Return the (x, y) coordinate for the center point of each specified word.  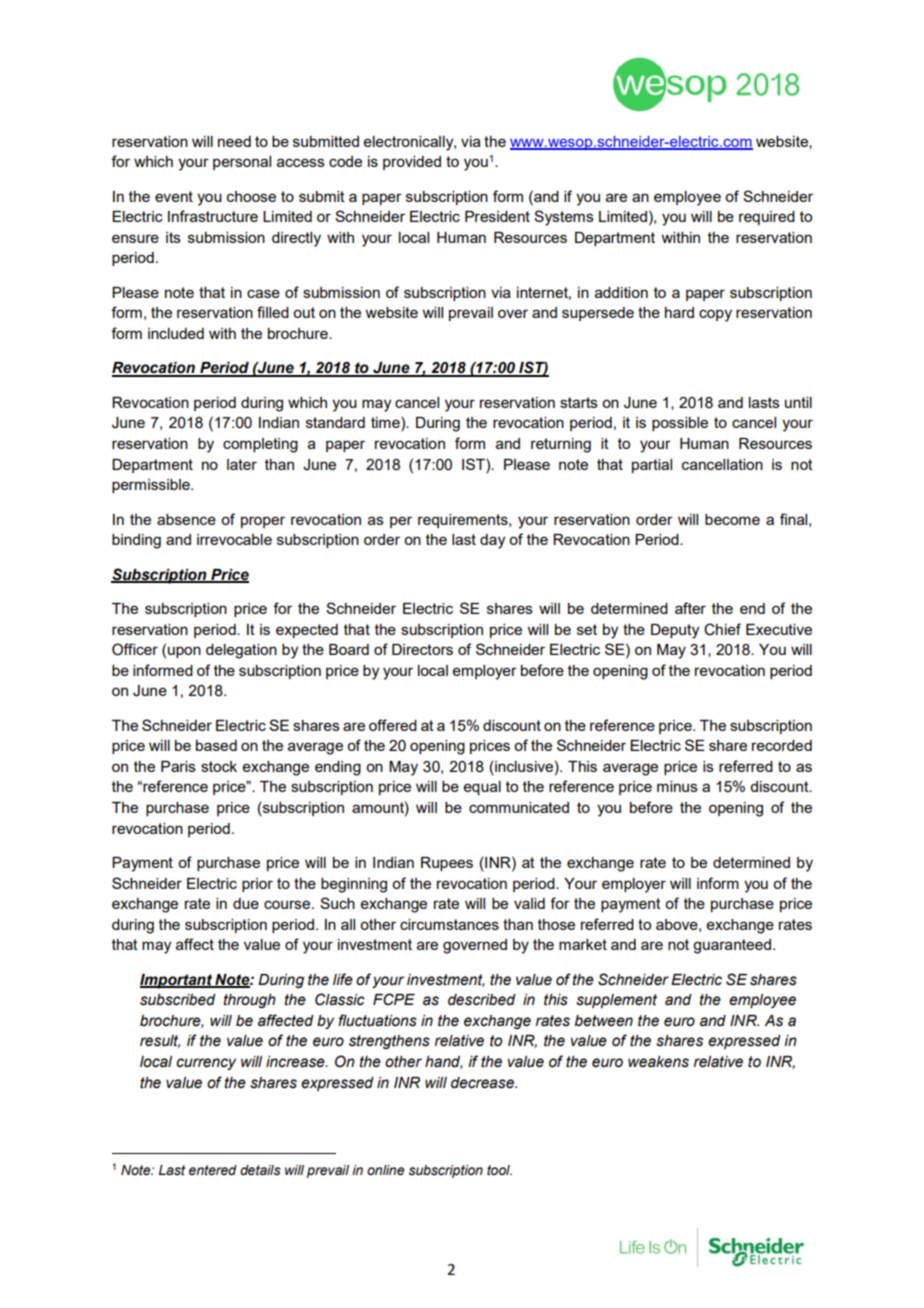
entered (213, 1170)
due (246, 903)
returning (561, 445)
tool (499, 1170)
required (767, 218)
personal (242, 163)
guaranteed (733, 946)
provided (412, 163)
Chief (722, 629)
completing (260, 445)
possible (680, 424)
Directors (422, 649)
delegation (241, 651)
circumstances (449, 924)
